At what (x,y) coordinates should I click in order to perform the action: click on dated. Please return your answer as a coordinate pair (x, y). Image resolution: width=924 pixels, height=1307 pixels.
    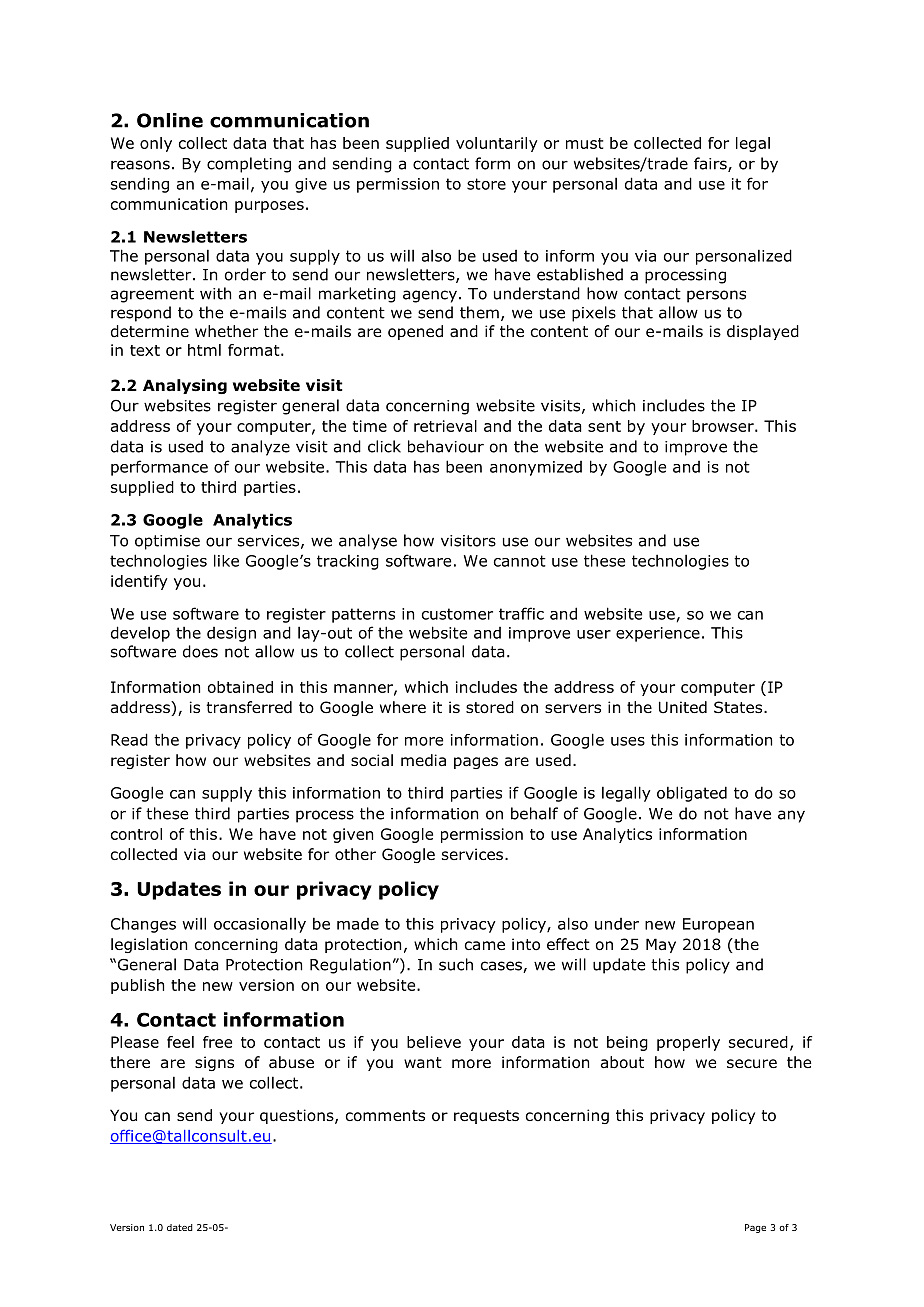
    Looking at the image, I should click on (180, 1227).
